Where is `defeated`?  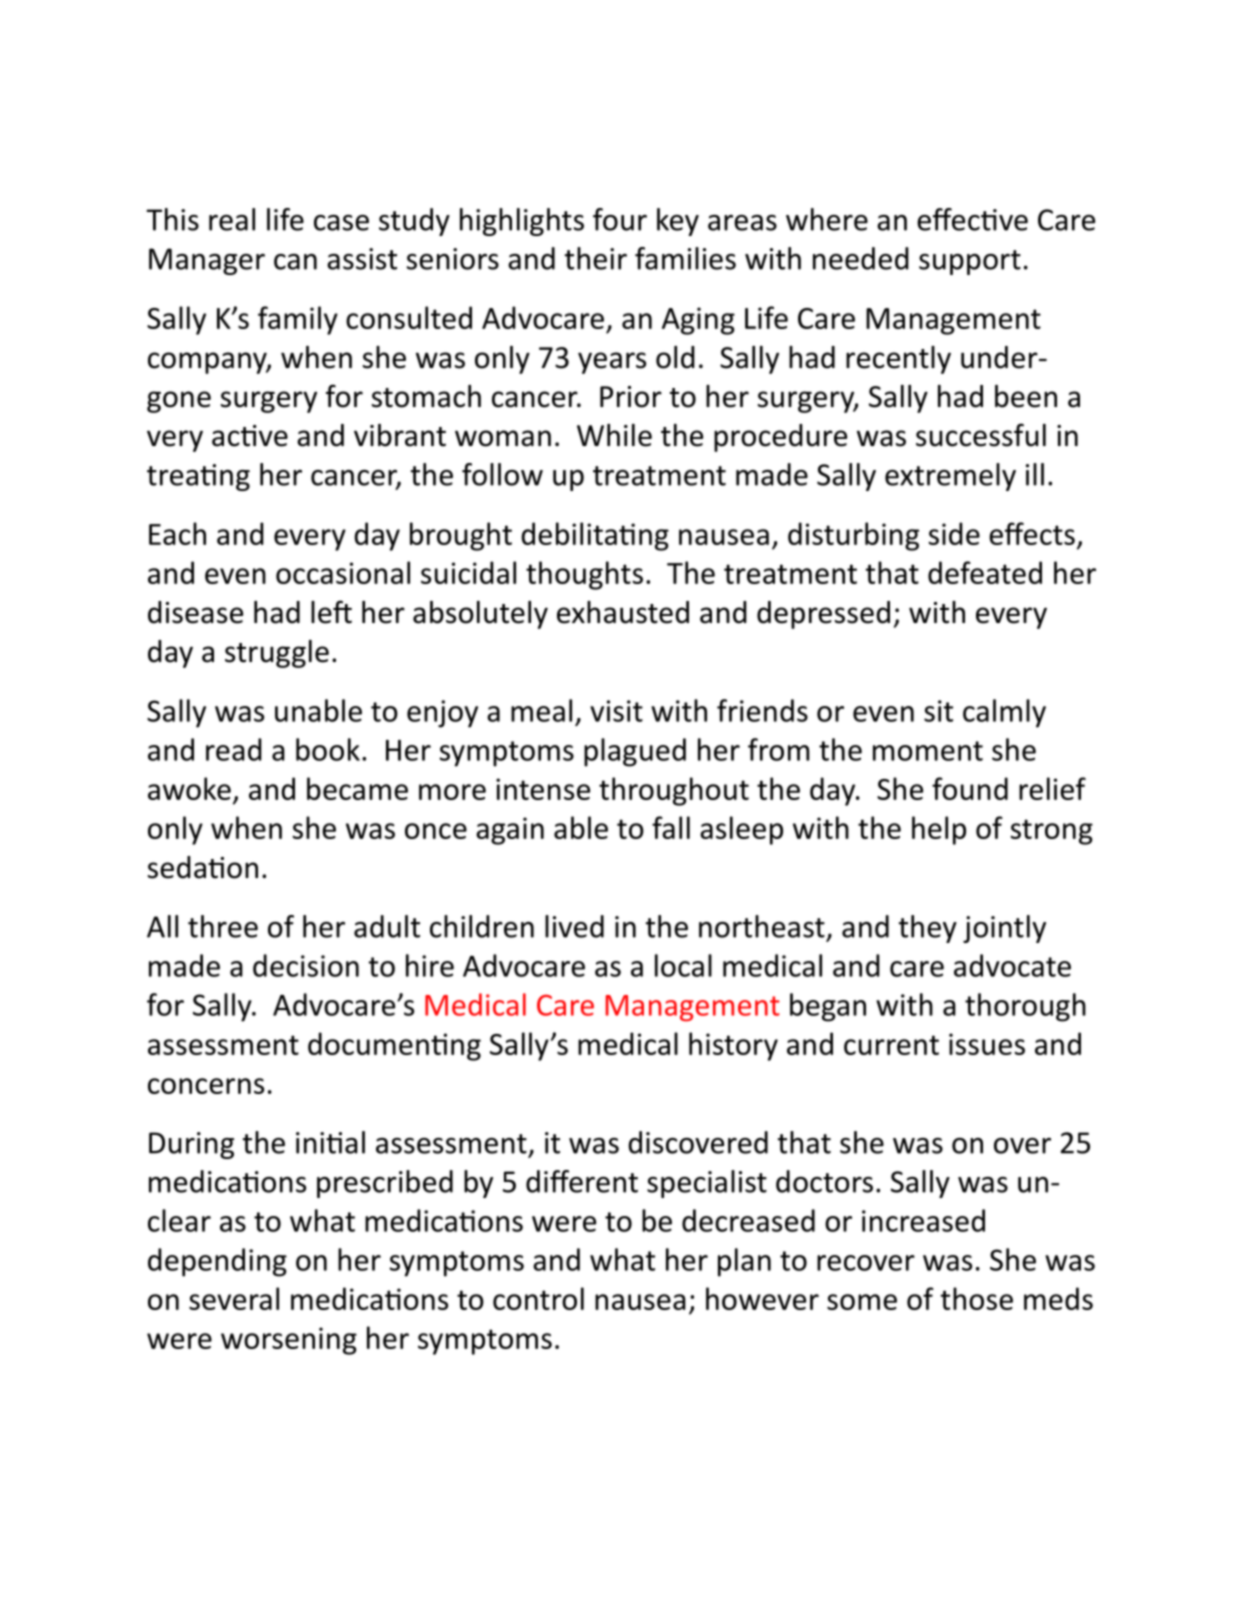
defeated is located at coordinates (985, 572).
